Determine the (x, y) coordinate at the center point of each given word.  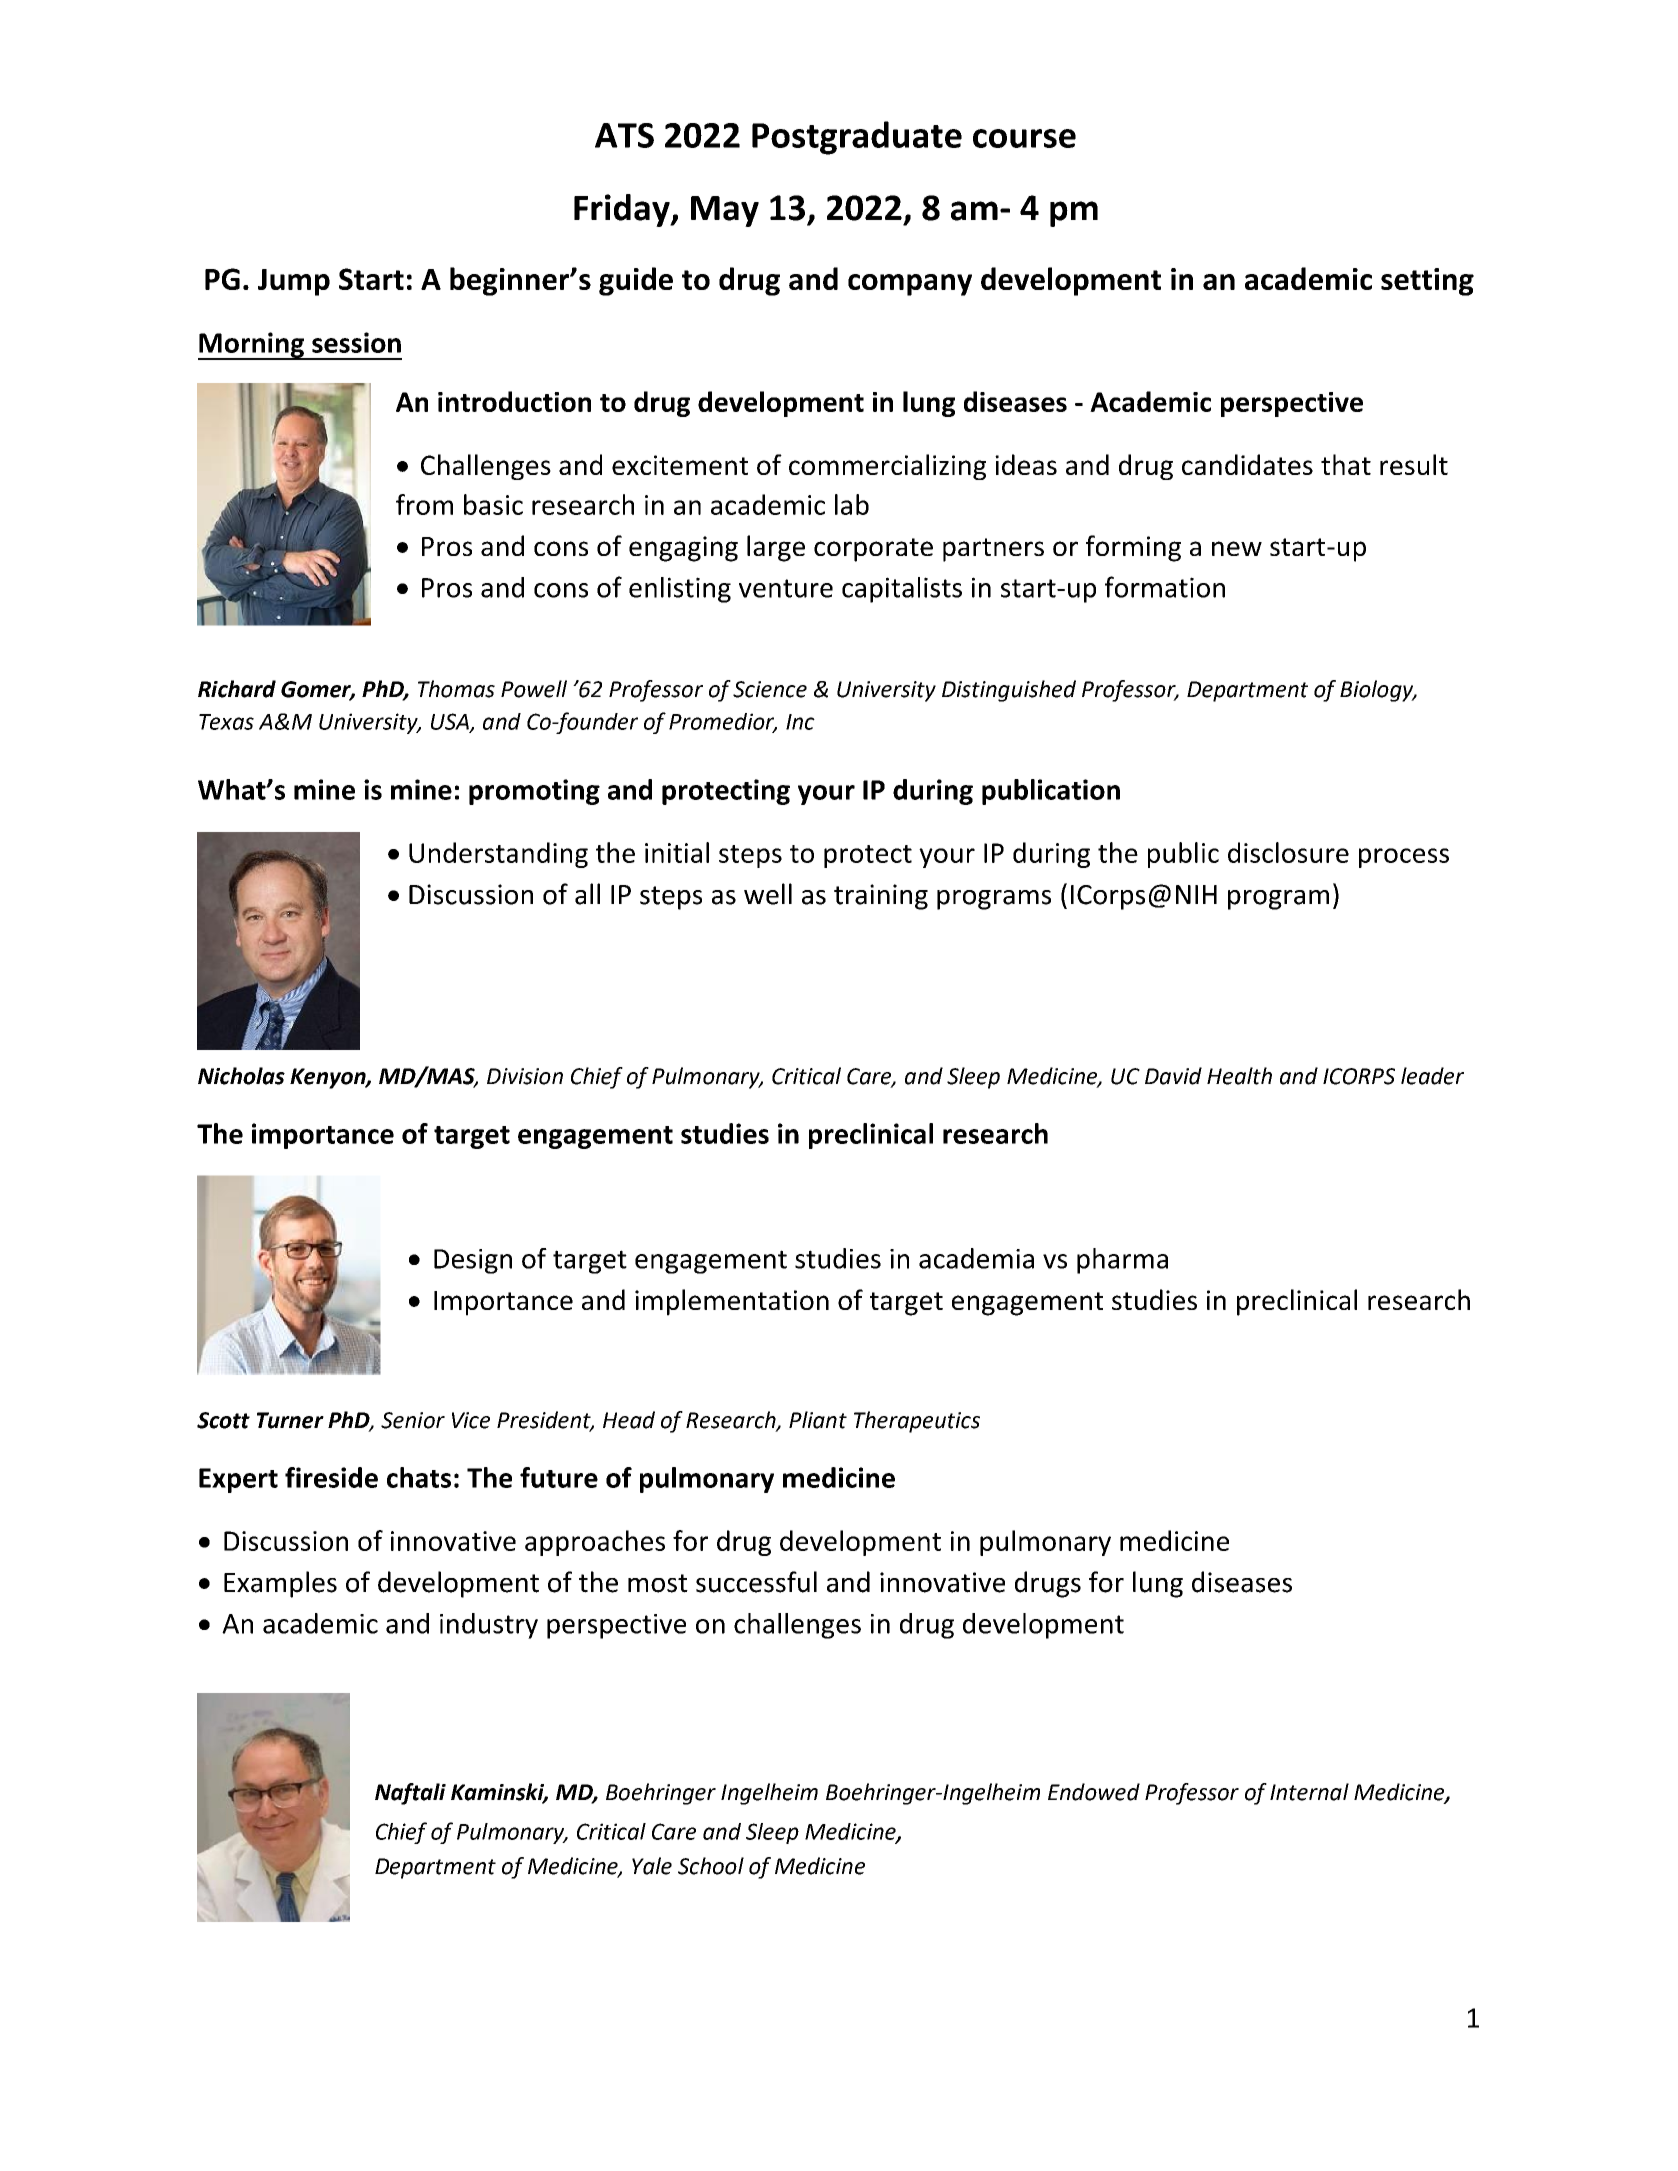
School (711, 1866)
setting (1427, 282)
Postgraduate (857, 138)
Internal (1309, 1792)
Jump (294, 282)
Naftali (410, 1794)
